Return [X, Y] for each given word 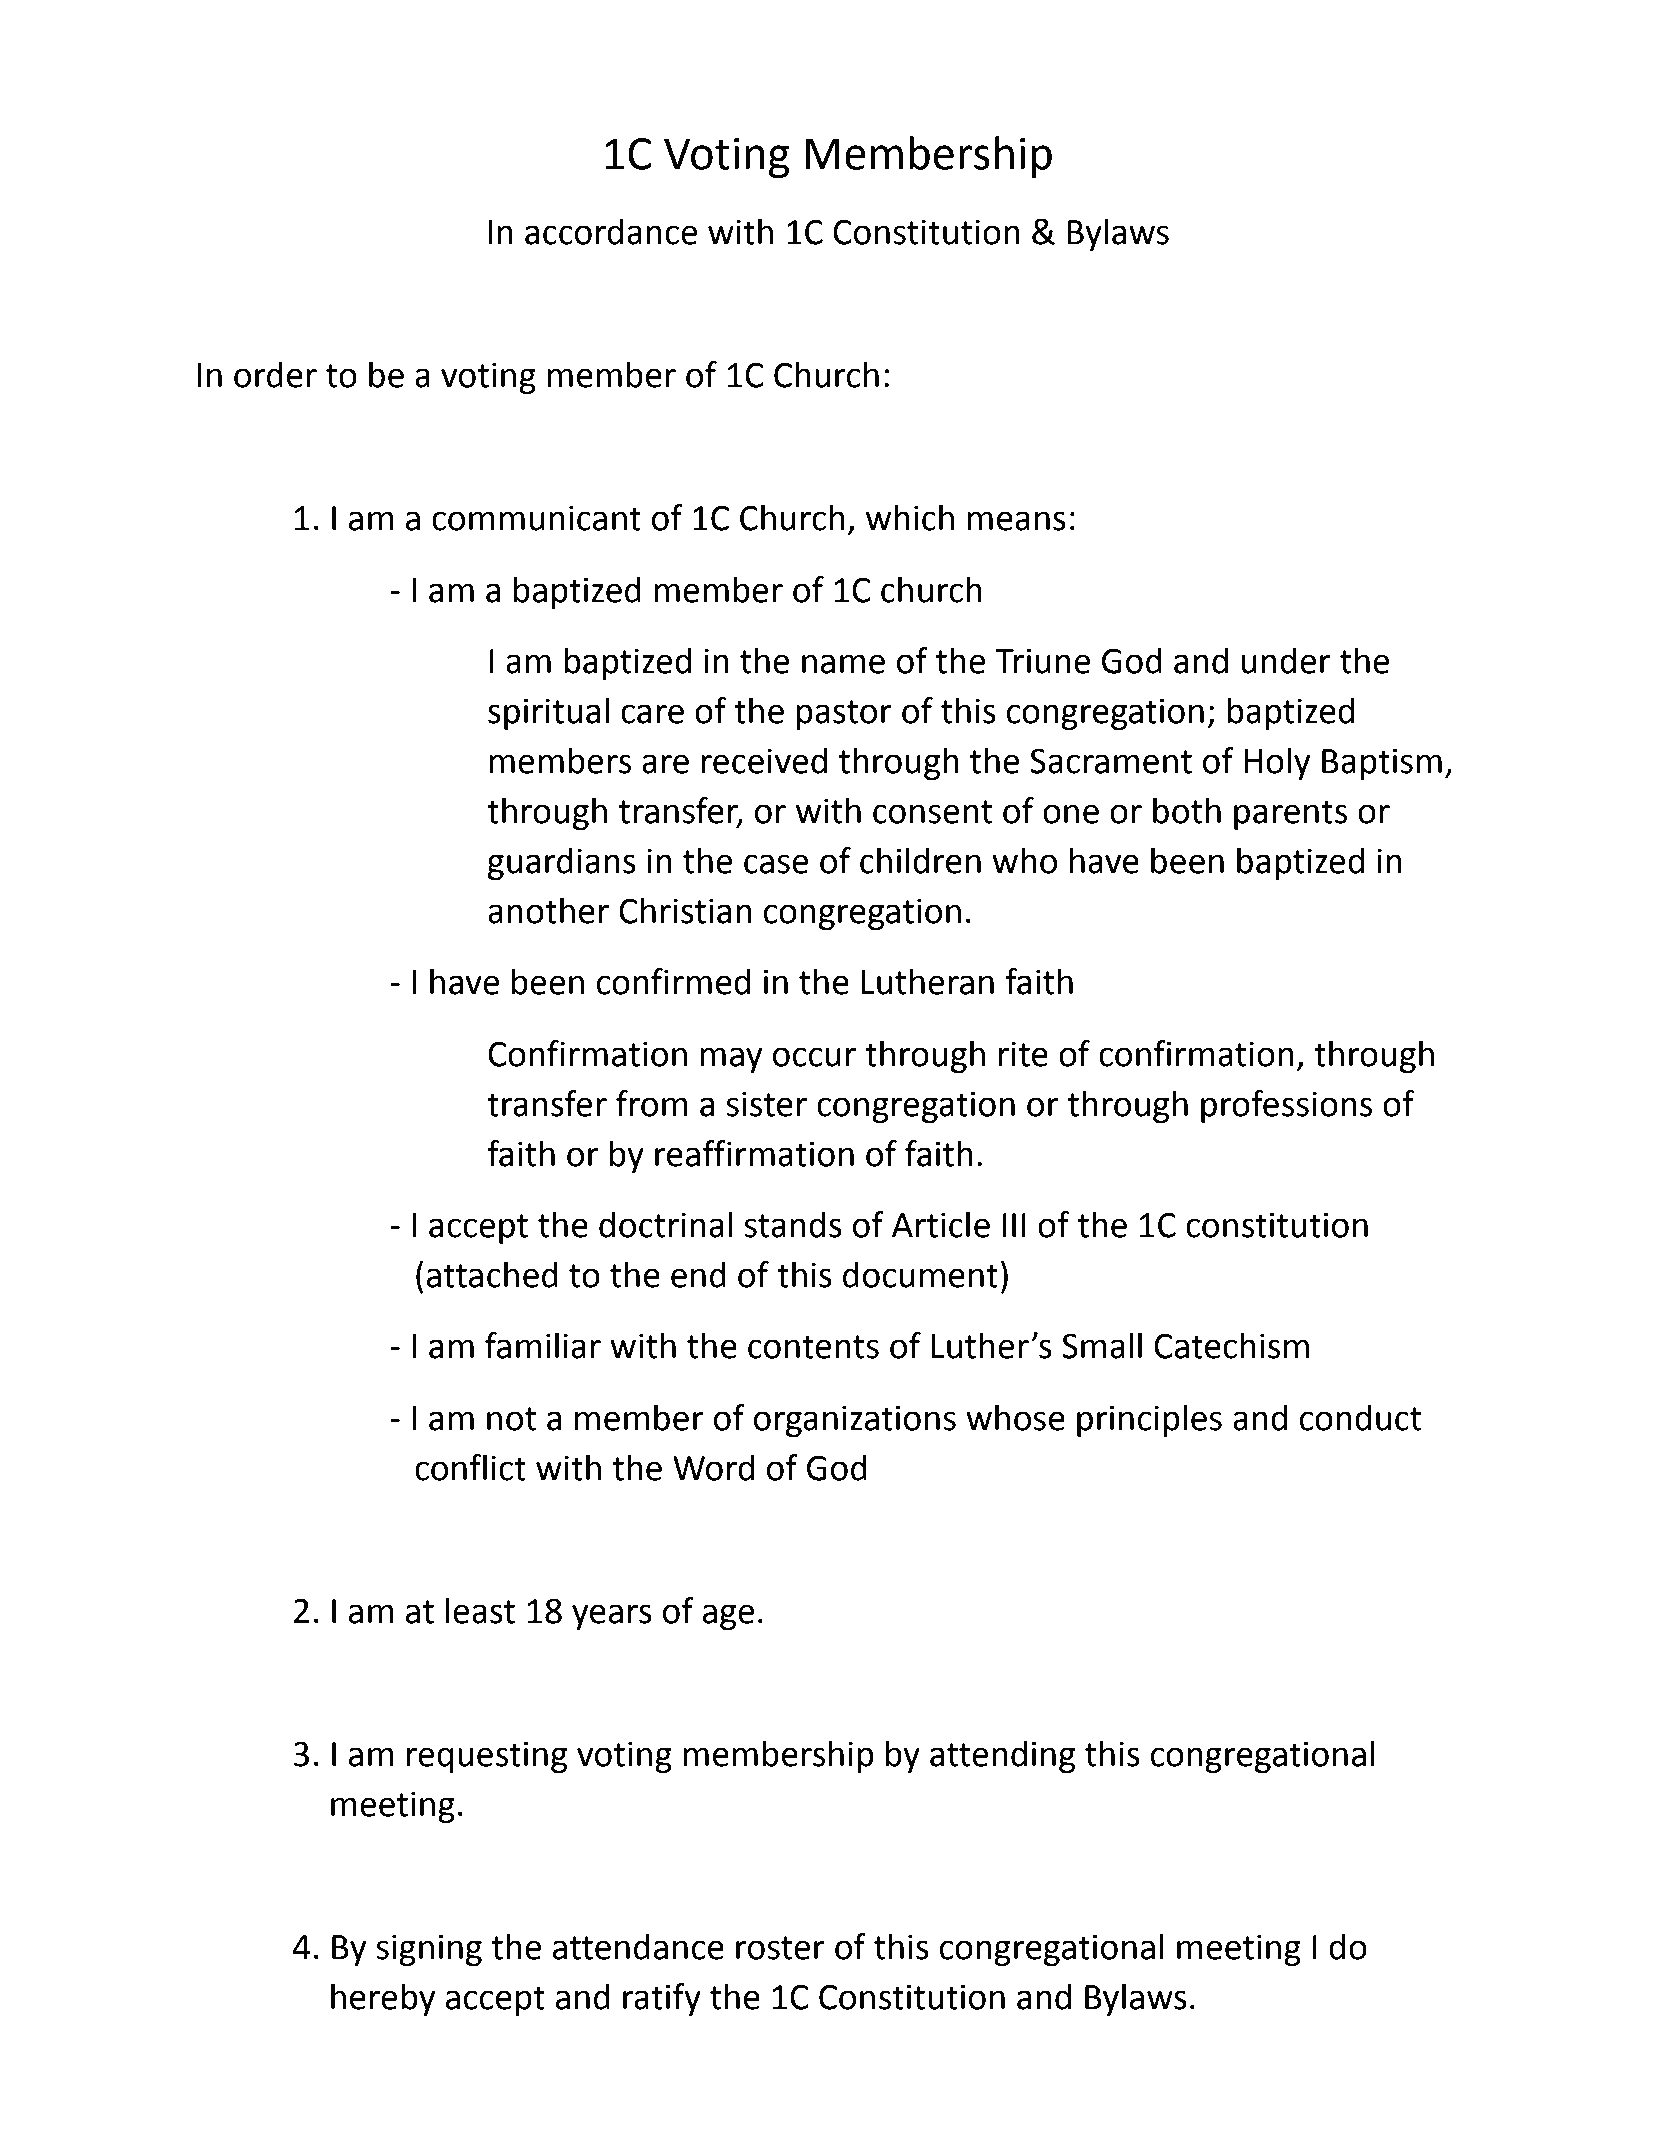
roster [780, 1948]
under [1286, 660]
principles [1149, 1420]
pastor [844, 715]
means [1016, 521]
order [275, 374]
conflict [470, 1467]
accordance [611, 231]
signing [429, 1950]
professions [1286, 1106]
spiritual [548, 713]
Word [714, 1467]
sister [766, 1104]
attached [492, 1274]
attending [1002, 1756]
